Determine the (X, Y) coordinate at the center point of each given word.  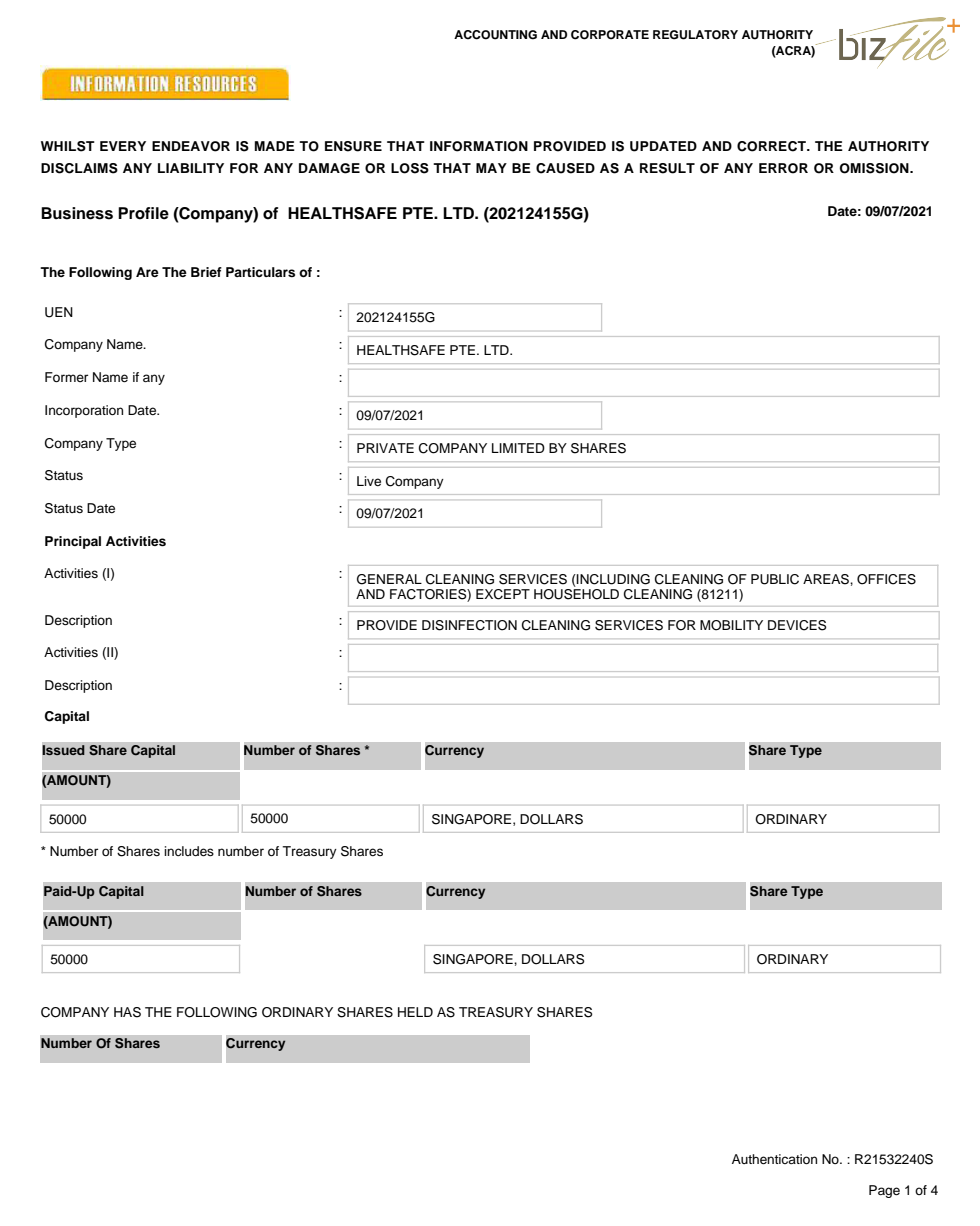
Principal (73, 542)
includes (189, 851)
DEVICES (797, 625)
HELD (415, 1012)
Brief (206, 272)
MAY (491, 168)
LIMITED (518, 448)
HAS (127, 1012)
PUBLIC (775, 579)
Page (884, 1191)
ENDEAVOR (191, 146)
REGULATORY (695, 35)
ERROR (783, 168)
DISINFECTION (469, 625)
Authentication (774, 1159)
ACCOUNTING (495, 35)
